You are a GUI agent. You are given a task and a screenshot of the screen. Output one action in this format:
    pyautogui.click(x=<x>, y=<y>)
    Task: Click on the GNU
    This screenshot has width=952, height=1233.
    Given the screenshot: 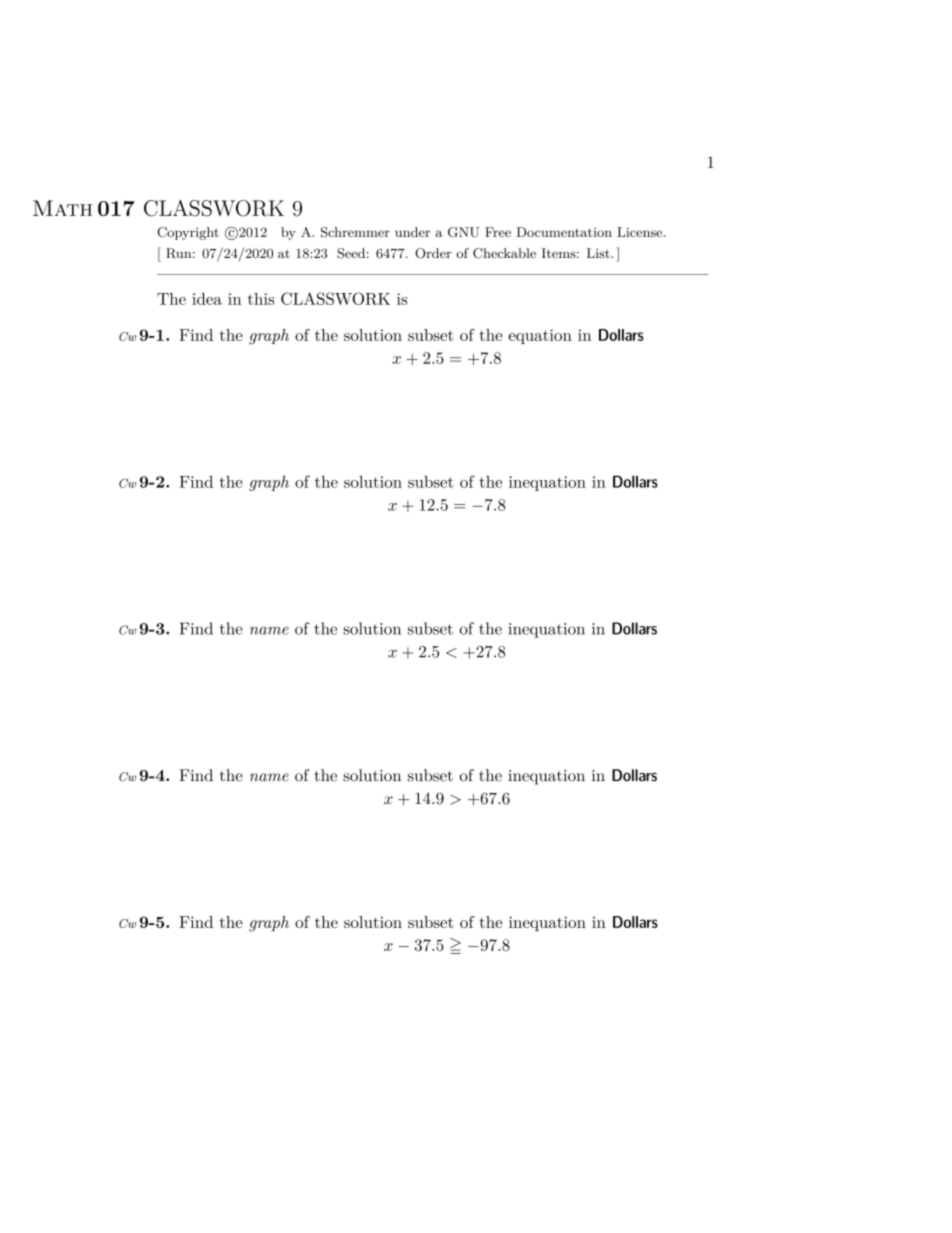 What is the action you would take?
    pyautogui.click(x=463, y=232)
